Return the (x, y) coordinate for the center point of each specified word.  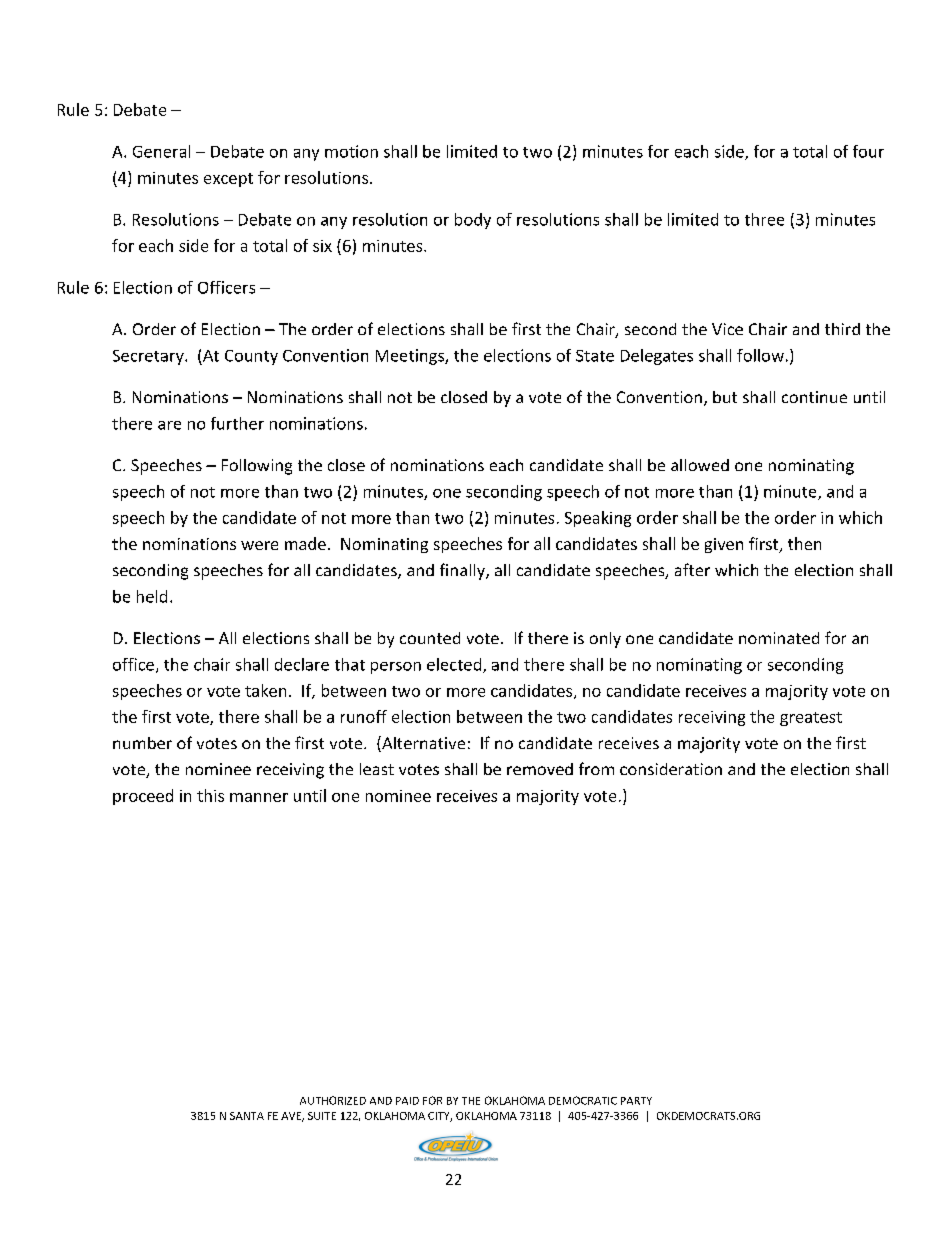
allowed (700, 465)
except (228, 180)
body (473, 221)
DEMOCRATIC (583, 1100)
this (210, 795)
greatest (811, 719)
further (237, 423)
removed (540, 769)
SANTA (247, 1116)
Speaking (598, 519)
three (764, 219)
